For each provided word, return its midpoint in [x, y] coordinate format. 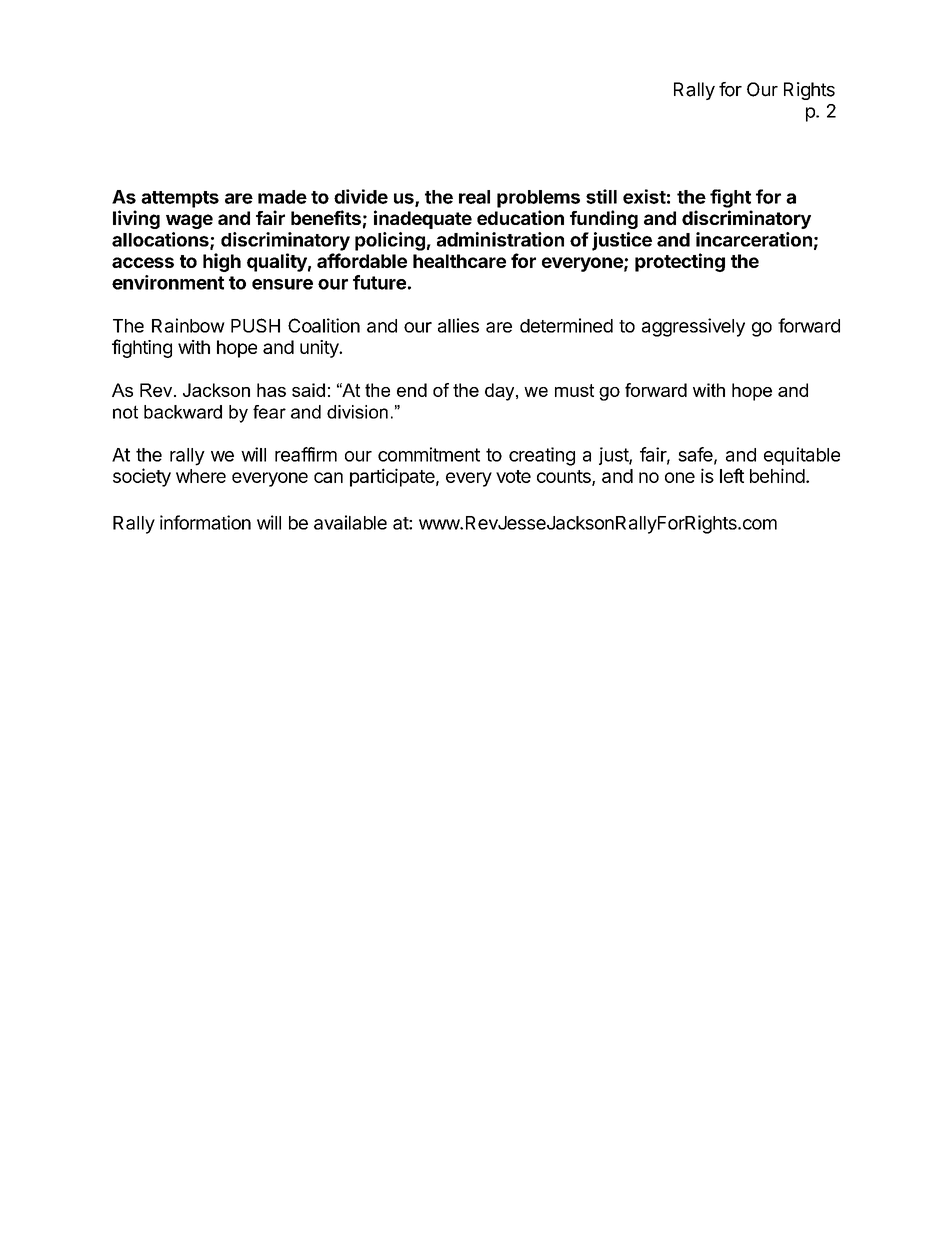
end [412, 390]
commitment [429, 454]
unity [320, 349]
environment [168, 282]
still [601, 196]
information [205, 522]
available [350, 522]
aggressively [693, 327]
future [379, 282]
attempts [180, 199]
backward [183, 412]
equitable [802, 456]
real [474, 197]
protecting [680, 262]
